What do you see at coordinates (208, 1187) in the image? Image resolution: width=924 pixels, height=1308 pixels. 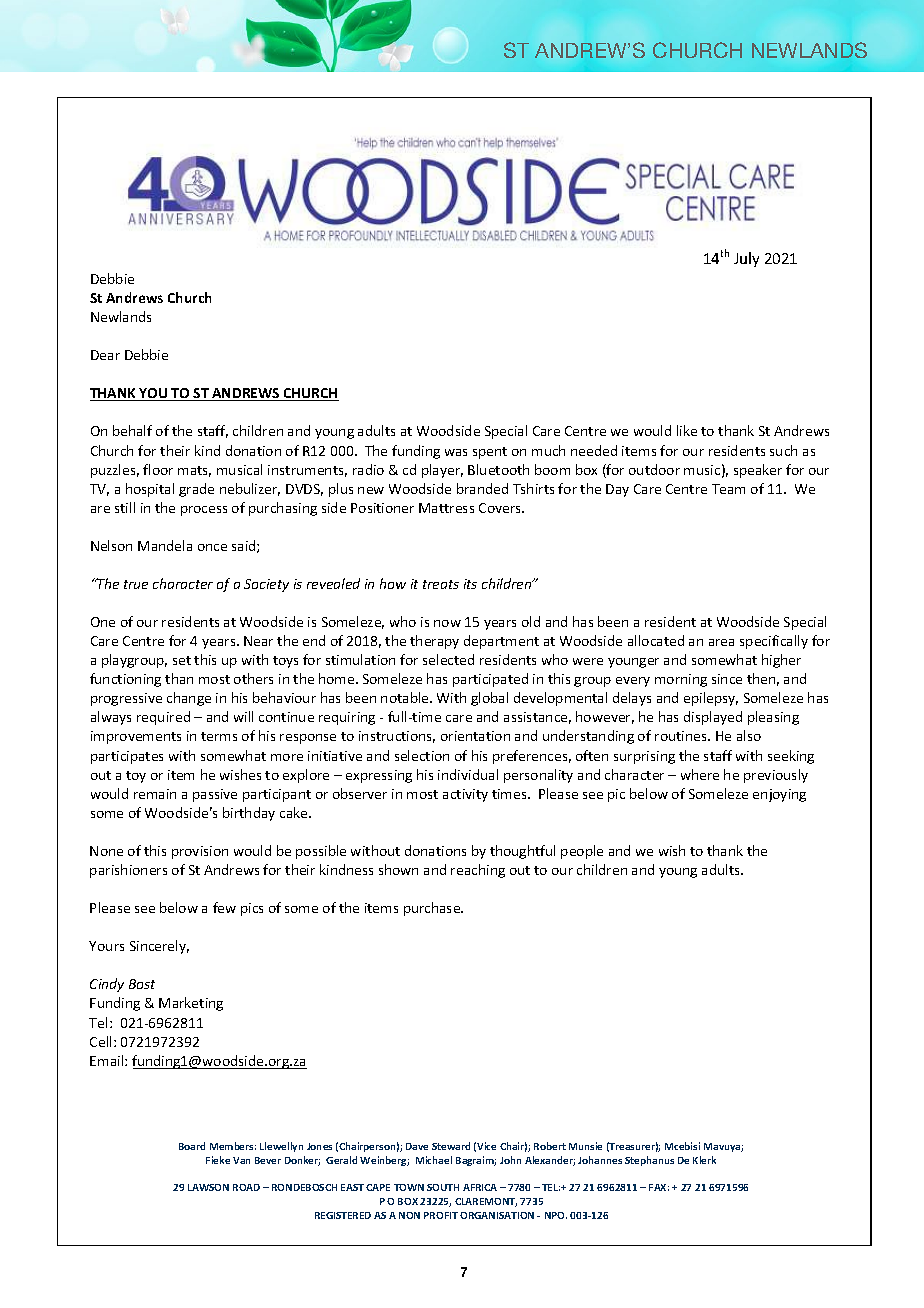 I see `LAWSON` at bounding box center [208, 1187].
